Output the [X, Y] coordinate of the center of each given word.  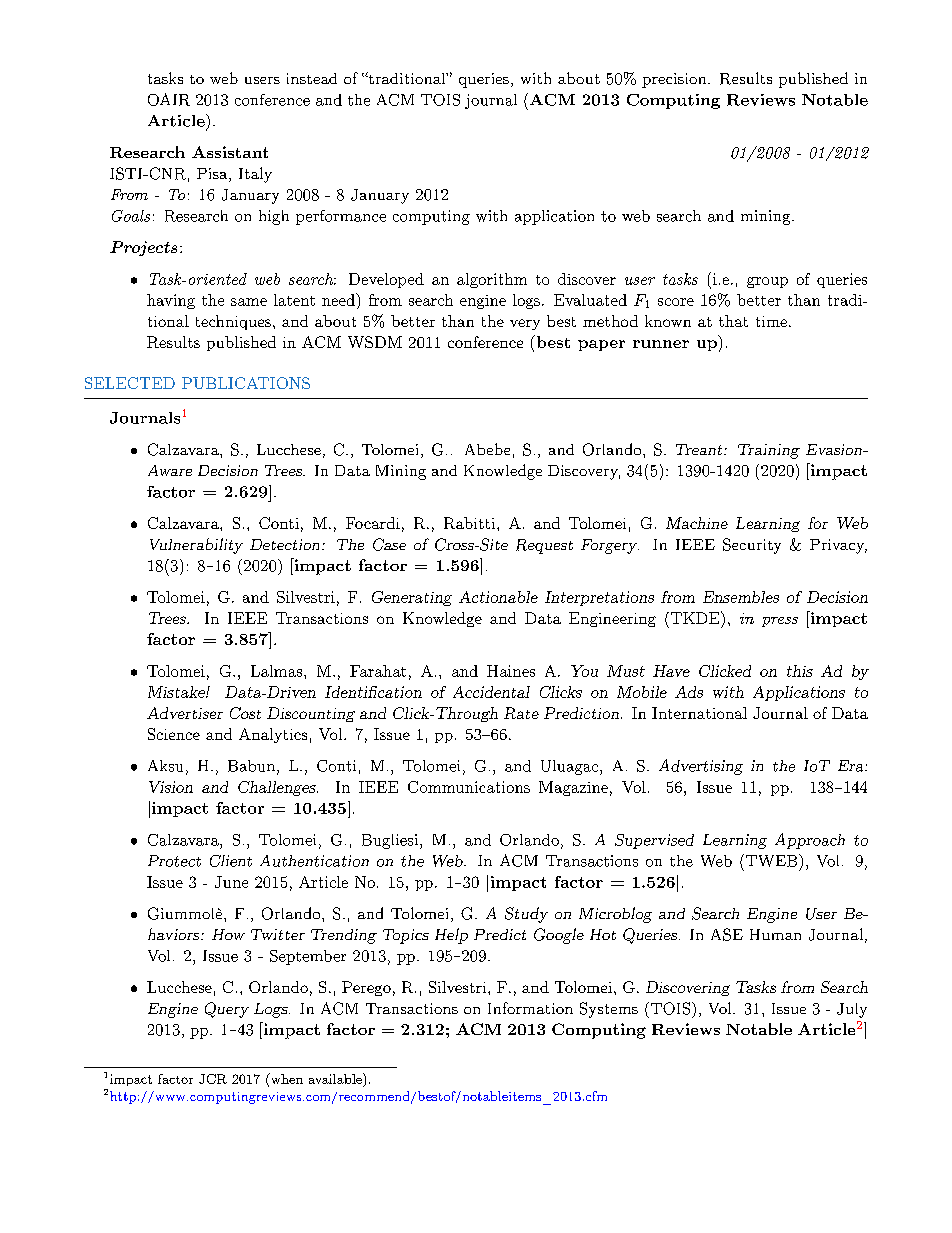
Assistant [230, 152]
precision [675, 80]
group [767, 282]
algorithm [492, 280]
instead [312, 78]
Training [769, 451]
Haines [511, 671]
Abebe [487, 449]
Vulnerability [196, 546]
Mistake [177, 692]
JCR [213, 1079]
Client [231, 861]
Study [526, 915]
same [249, 302]
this [800, 671]
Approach [810, 841]
